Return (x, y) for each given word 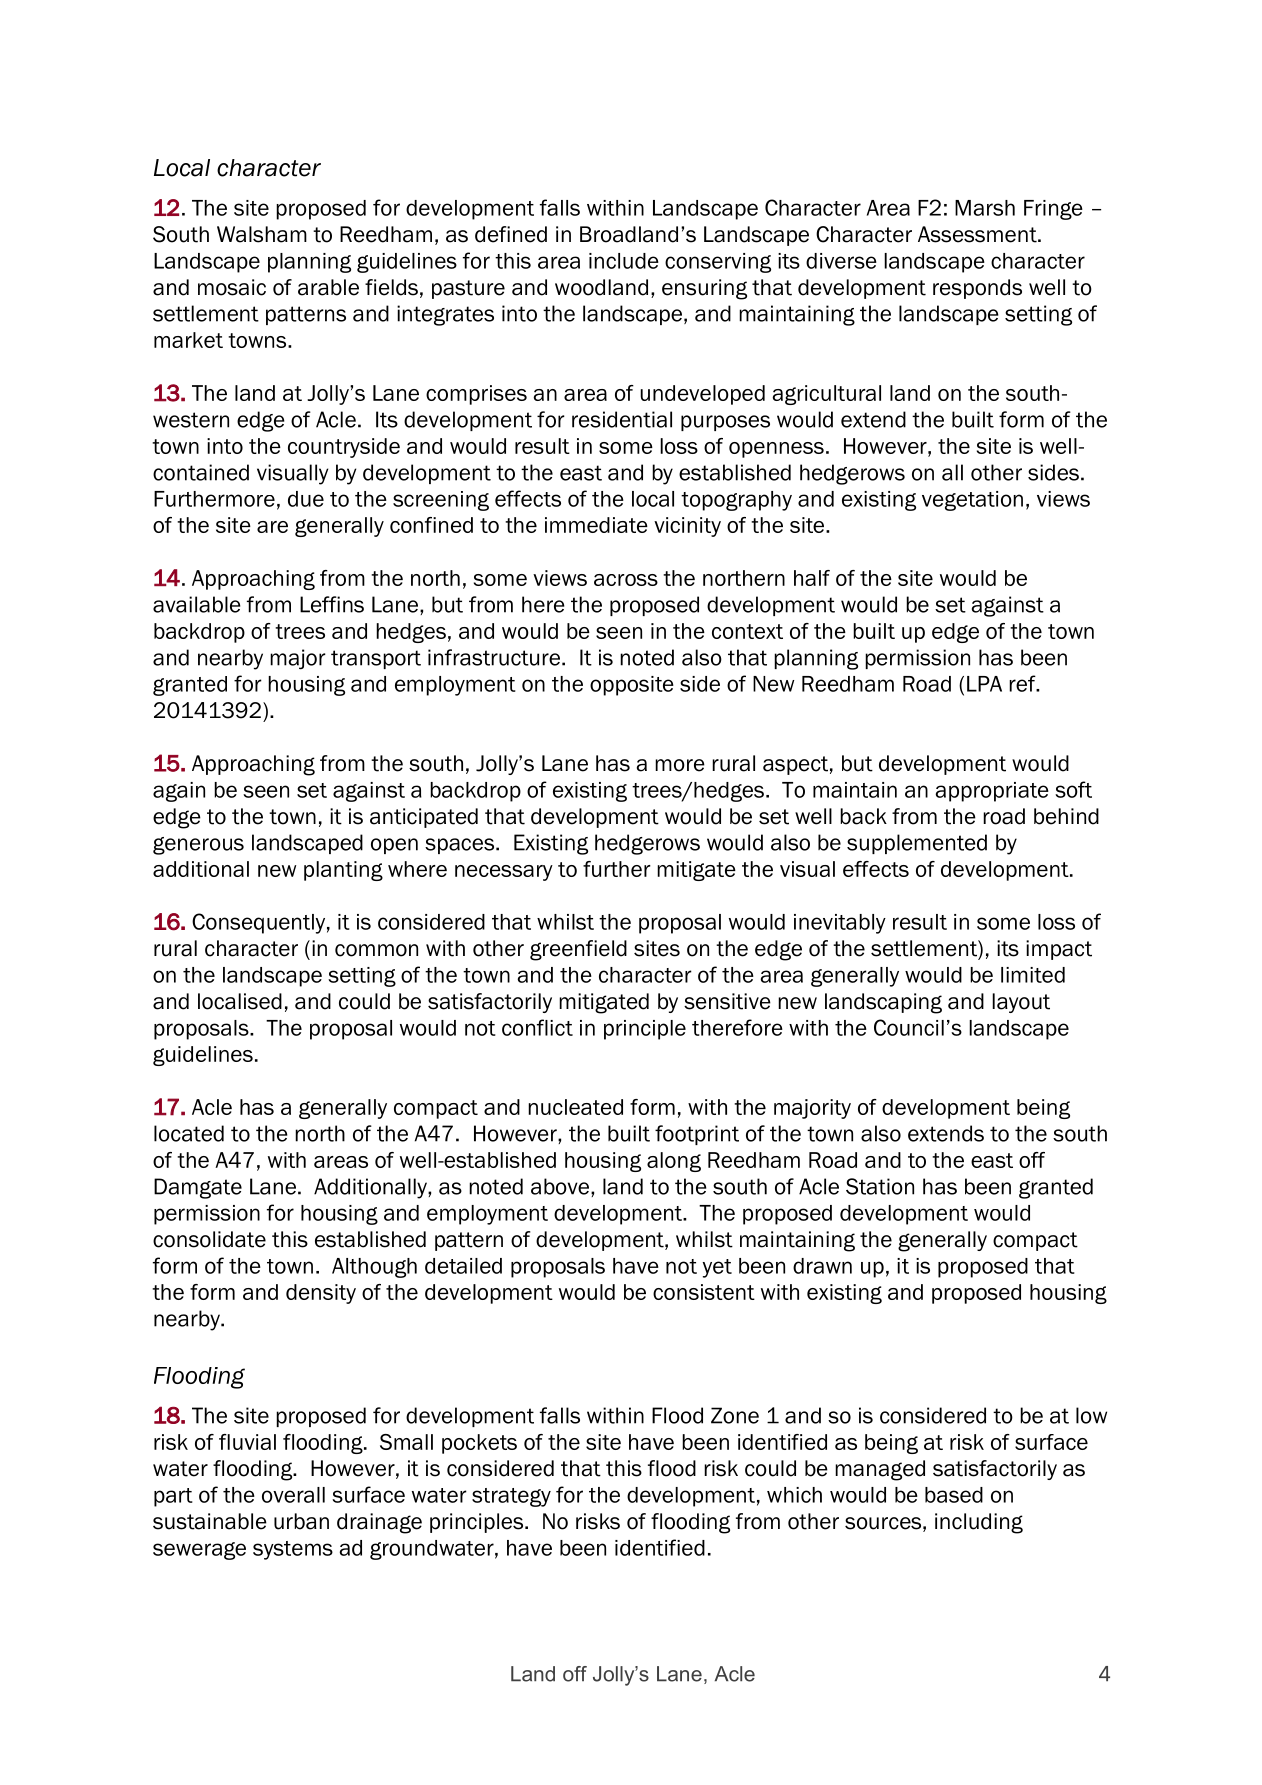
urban (301, 1521)
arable (328, 287)
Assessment (978, 234)
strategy (511, 1497)
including (979, 1523)
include (624, 261)
